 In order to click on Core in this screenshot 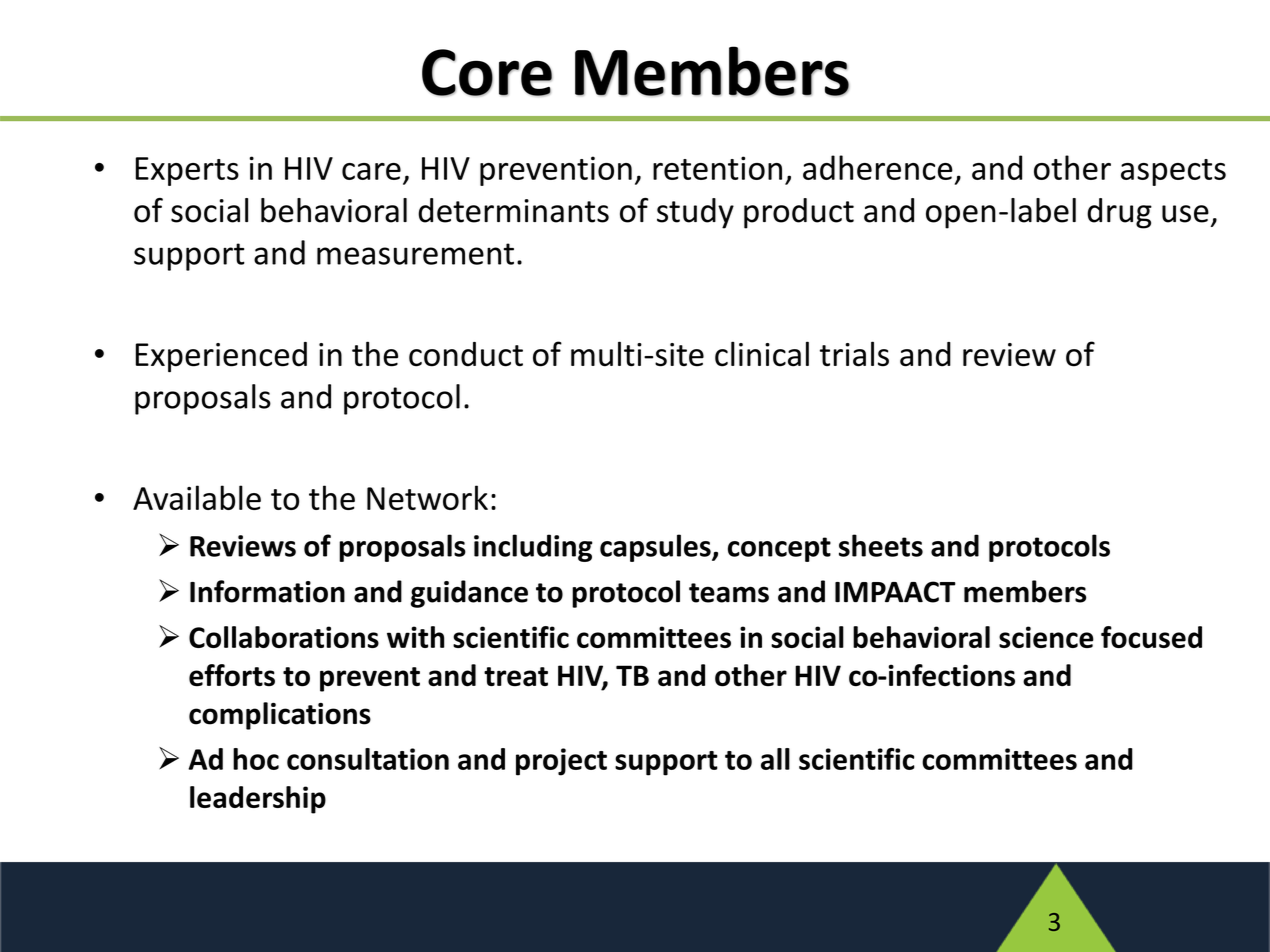, I will do `click(487, 72)`.
